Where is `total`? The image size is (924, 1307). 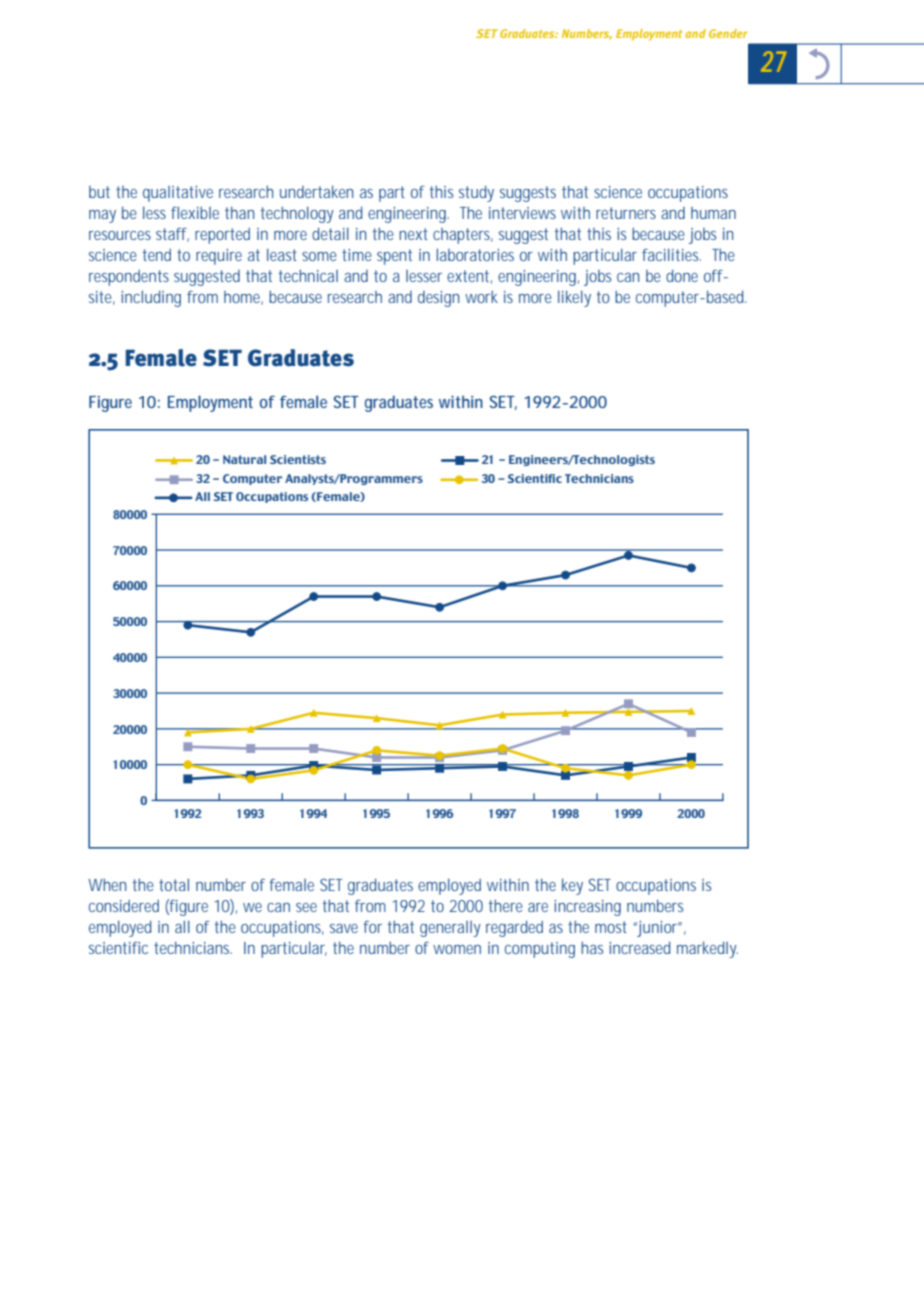
total is located at coordinates (174, 885).
